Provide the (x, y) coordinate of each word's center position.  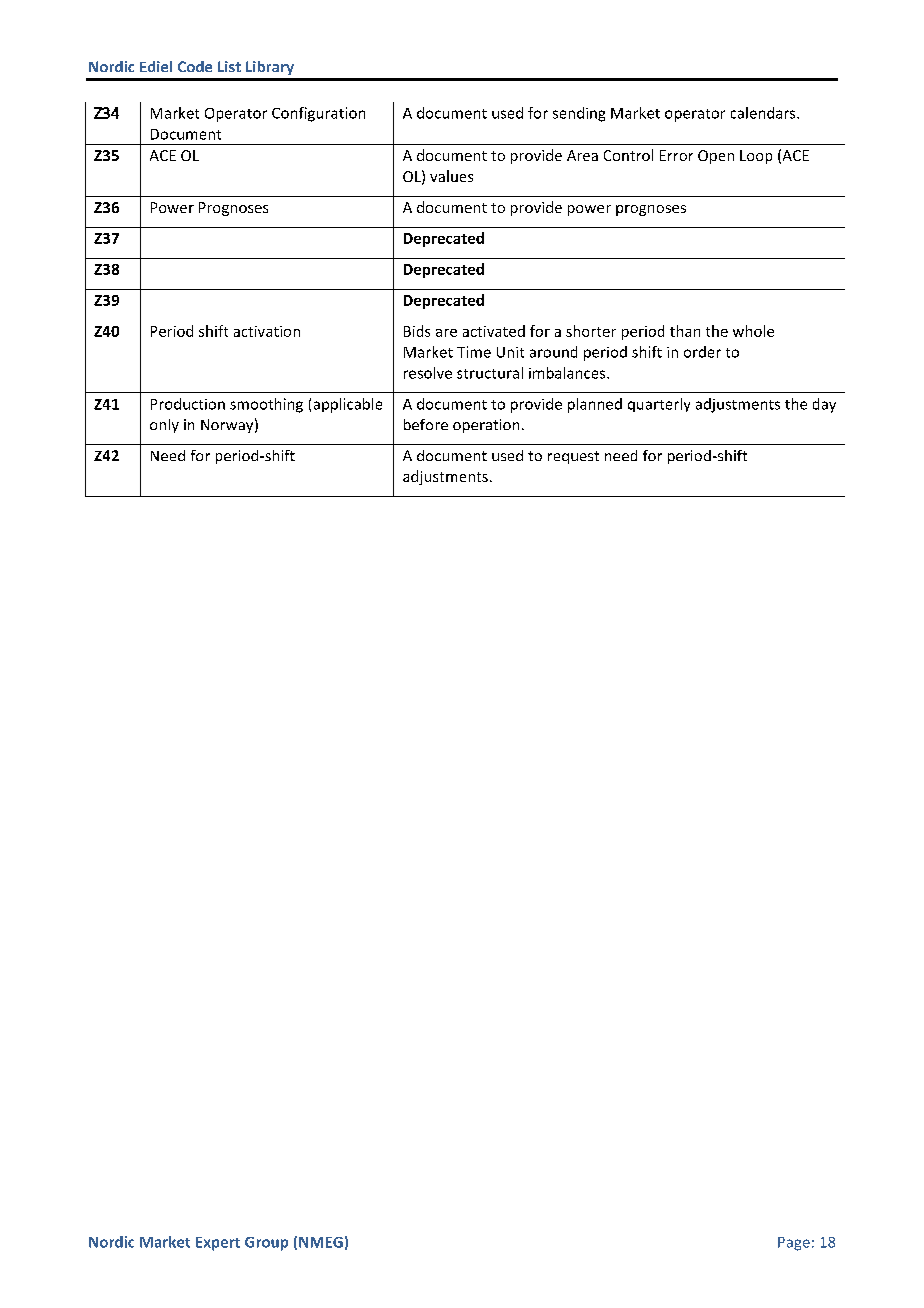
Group (266, 1244)
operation (486, 426)
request (573, 457)
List (229, 66)
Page (794, 1244)
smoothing (266, 405)
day (824, 405)
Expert (218, 1244)
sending (579, 114)
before (426, 424)
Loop (756, 157)
